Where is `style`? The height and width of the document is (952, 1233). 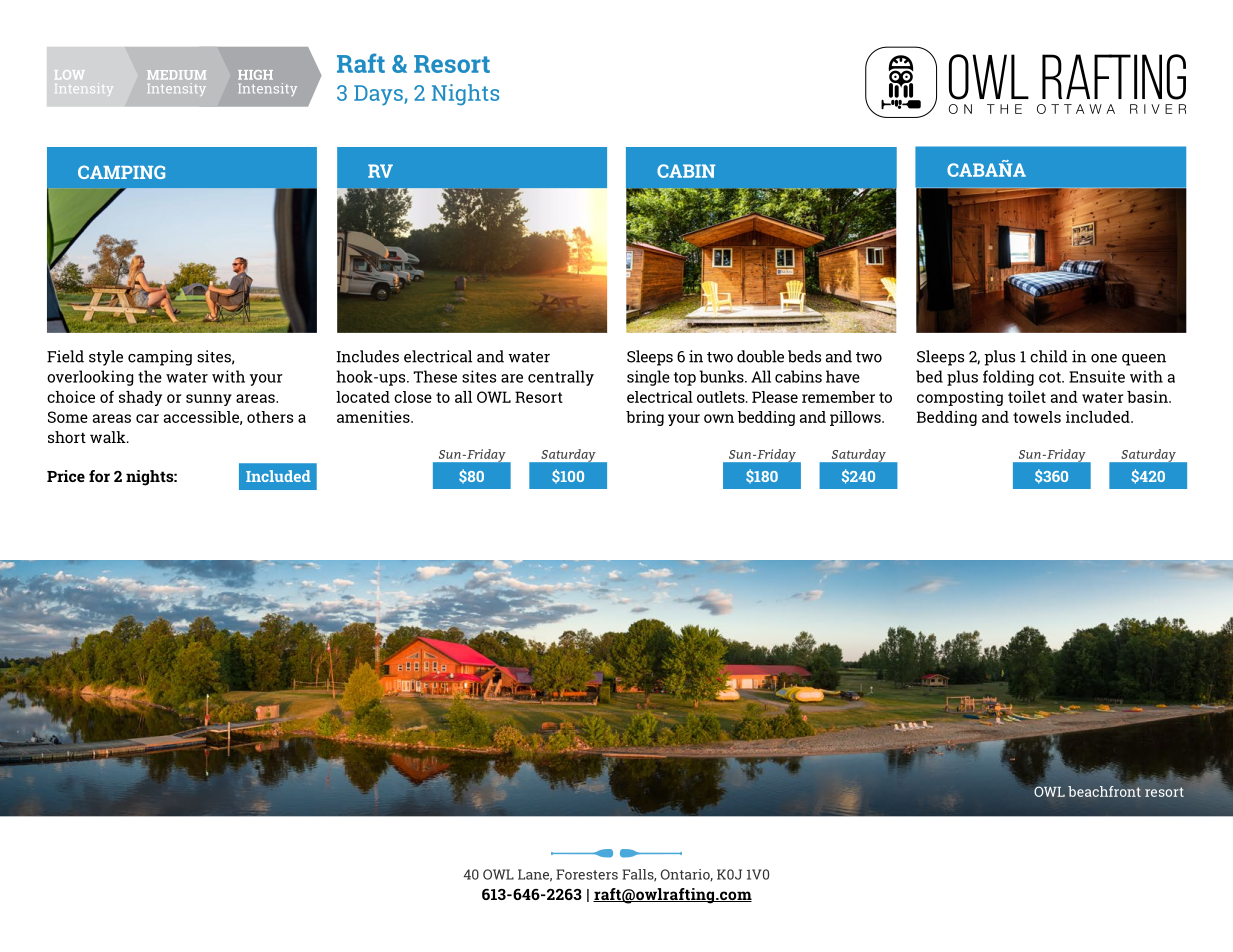 style is located at coordinates (106, 358).
